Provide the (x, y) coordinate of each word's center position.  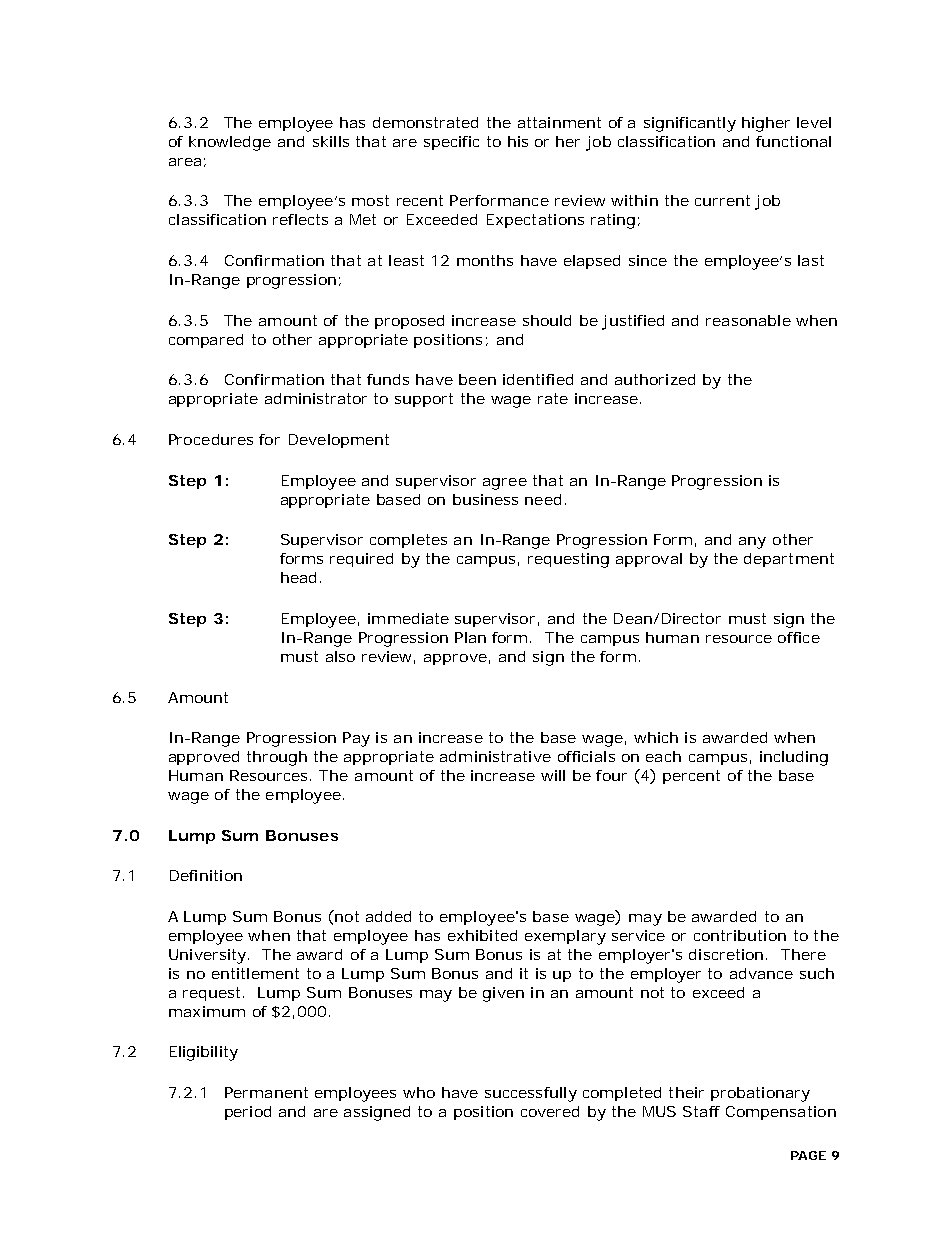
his (518, 141)
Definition (206, 875)
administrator (316, 398)
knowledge (230, 143)
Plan (470, 637)
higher (766, 124)
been (477, 379)
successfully (531, 1094)
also (340, 656)
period (248, 1113)
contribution (740, 935)
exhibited (482, 935)
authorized (655, 379)
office (799, 637)
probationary (760, 1094)
